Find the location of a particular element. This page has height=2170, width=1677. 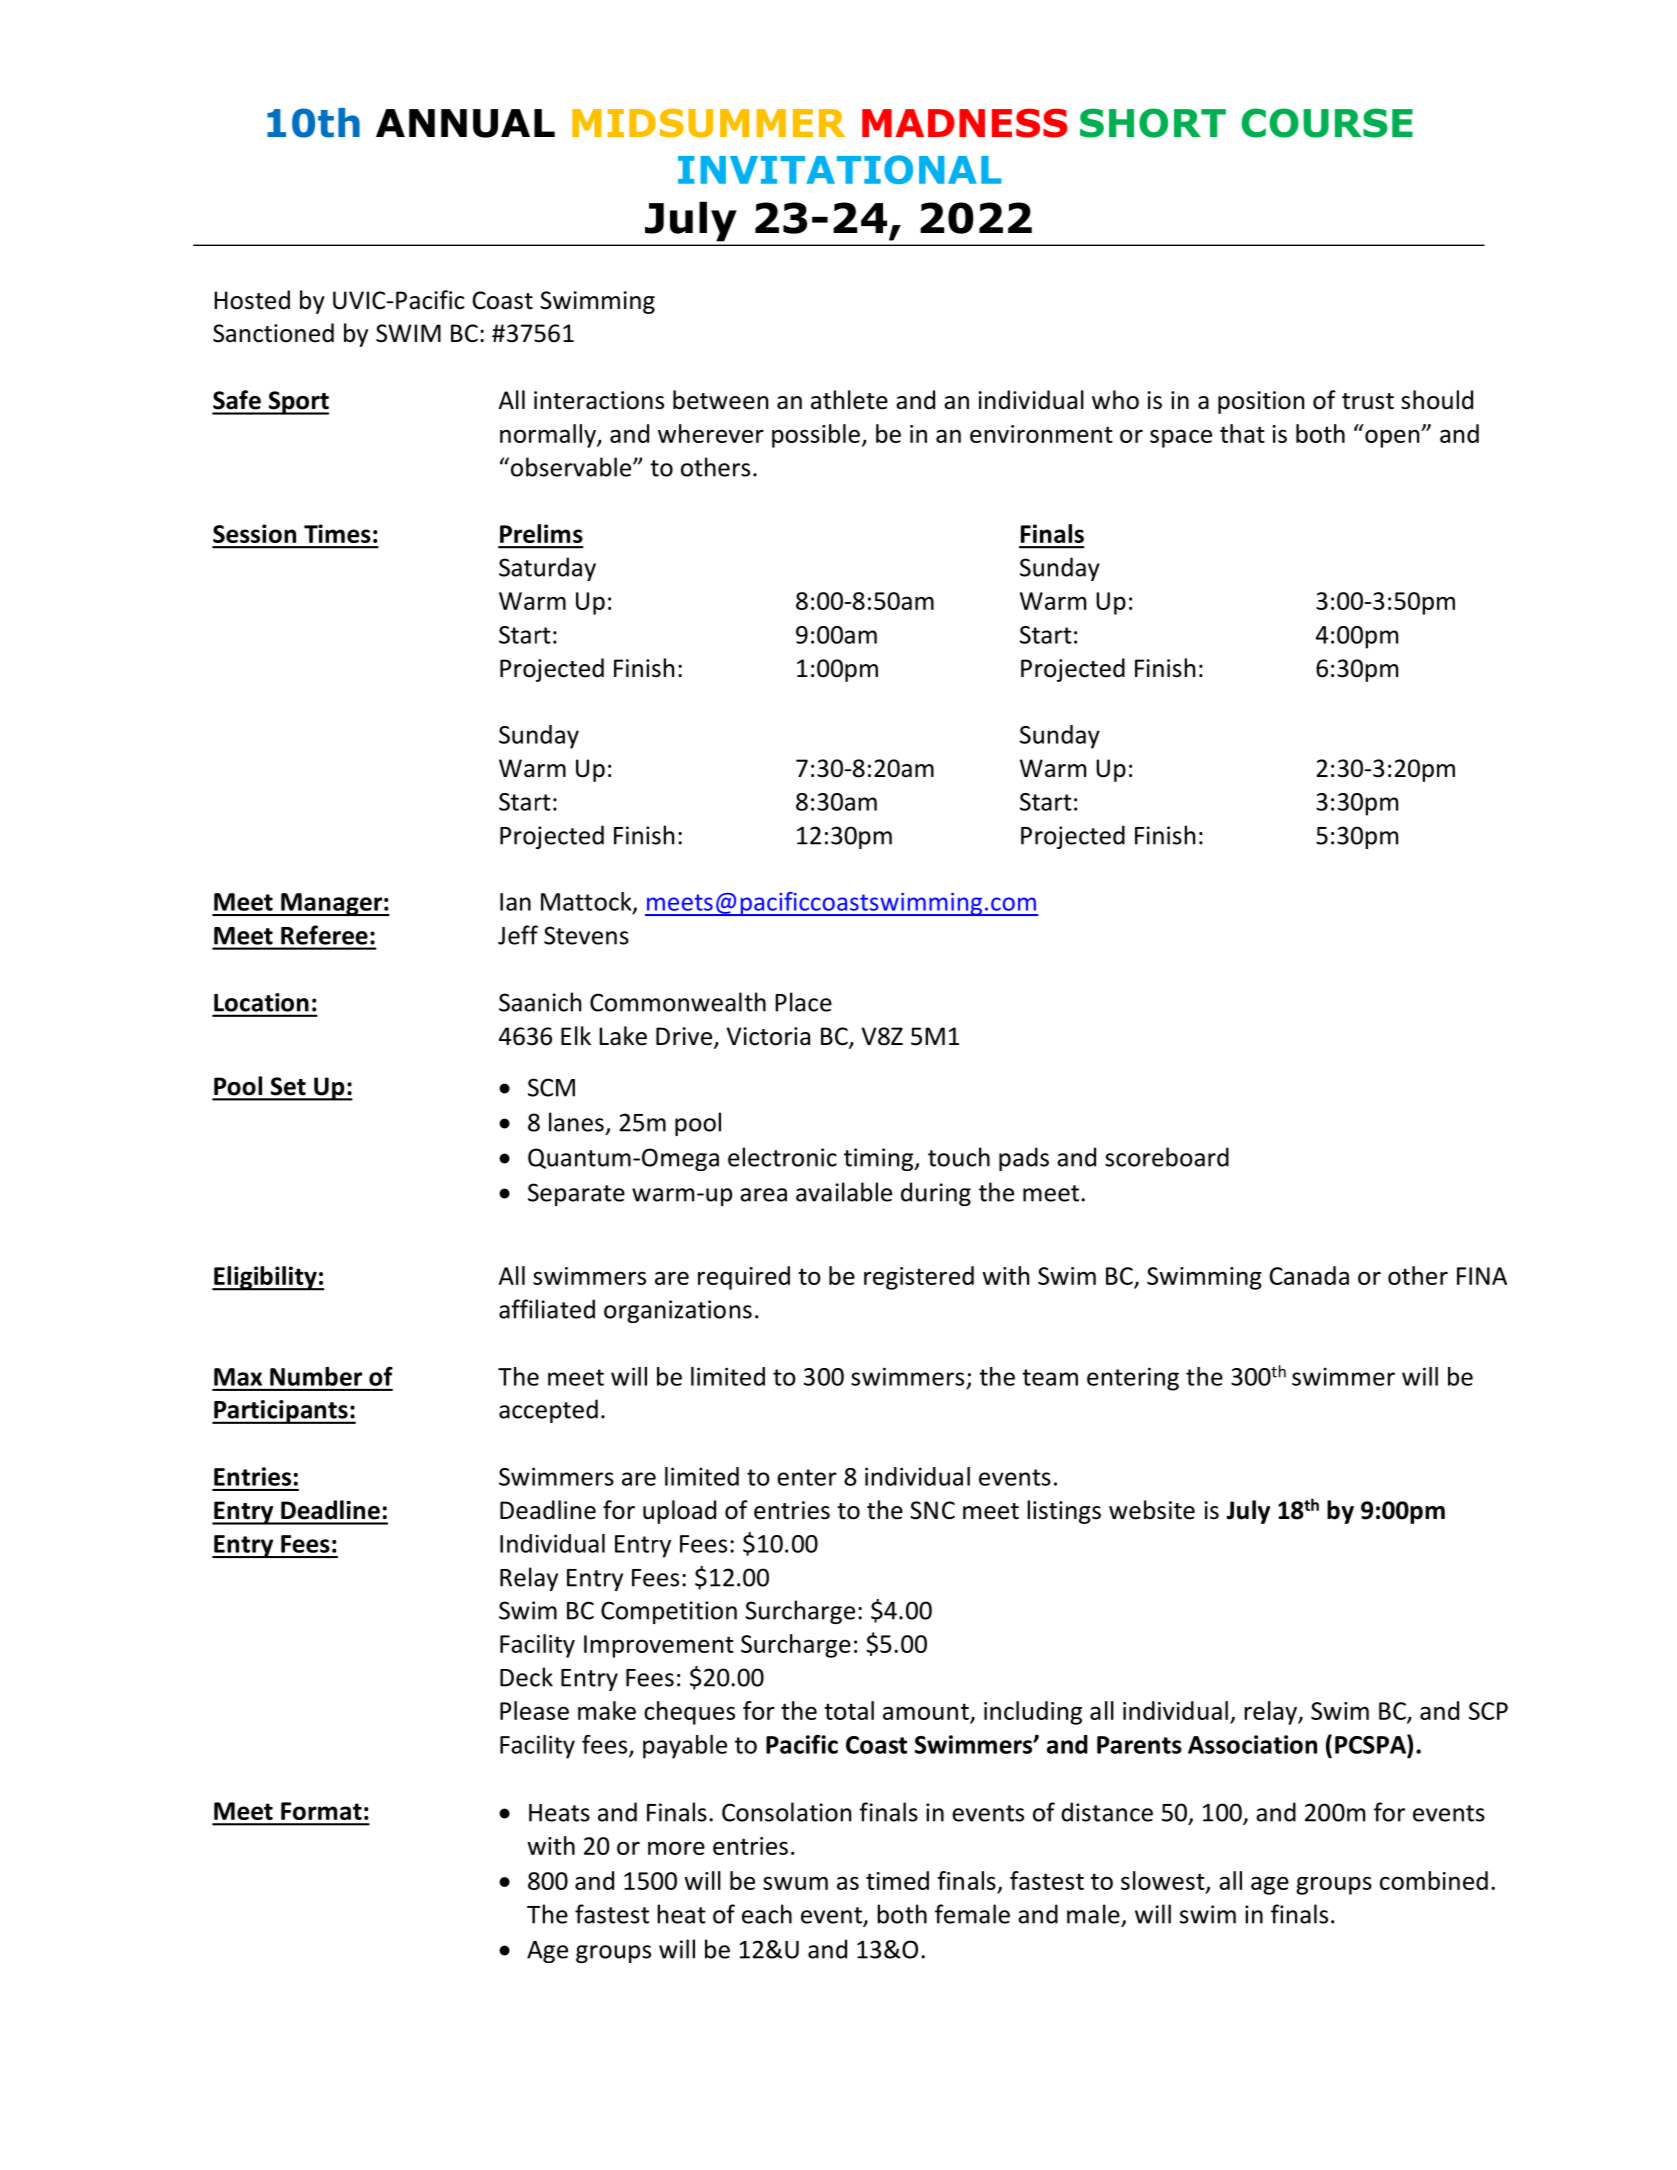

open is located at coordinates (1393, 438).
